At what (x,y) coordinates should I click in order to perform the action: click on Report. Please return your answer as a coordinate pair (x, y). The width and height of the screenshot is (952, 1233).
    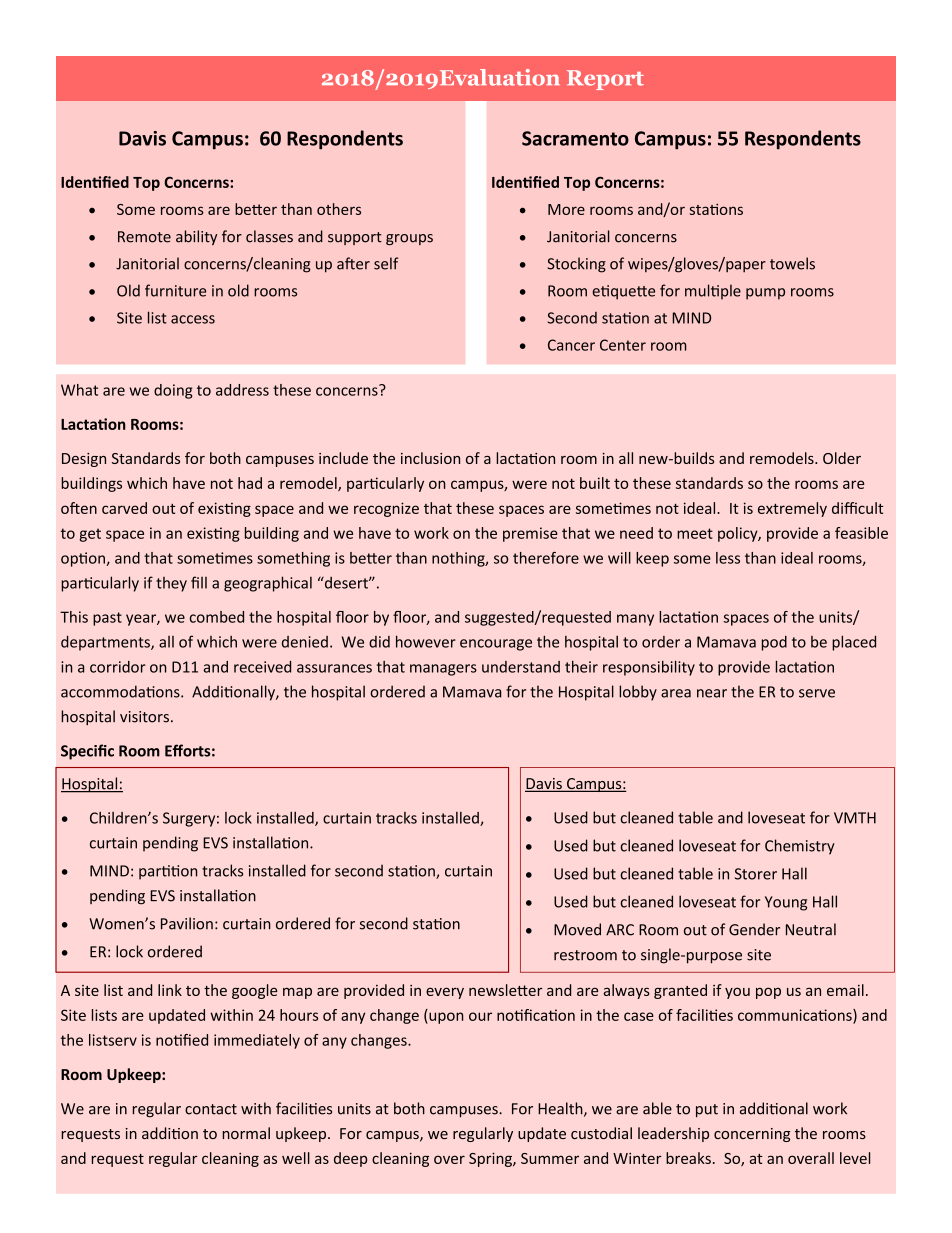
    Looking at the image, I should click on (605, 80).
